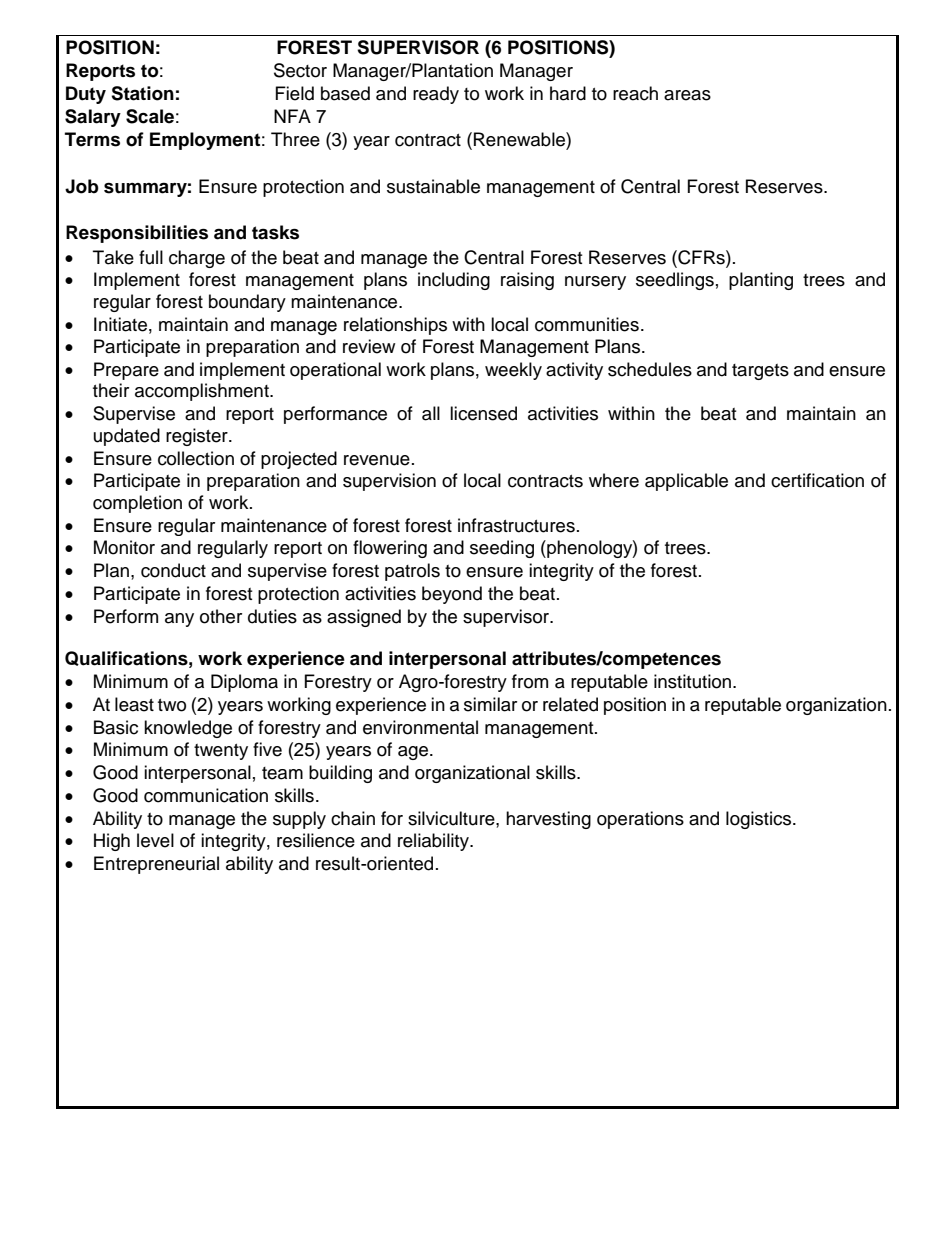  I want to click on Station, so click(142, 93).
